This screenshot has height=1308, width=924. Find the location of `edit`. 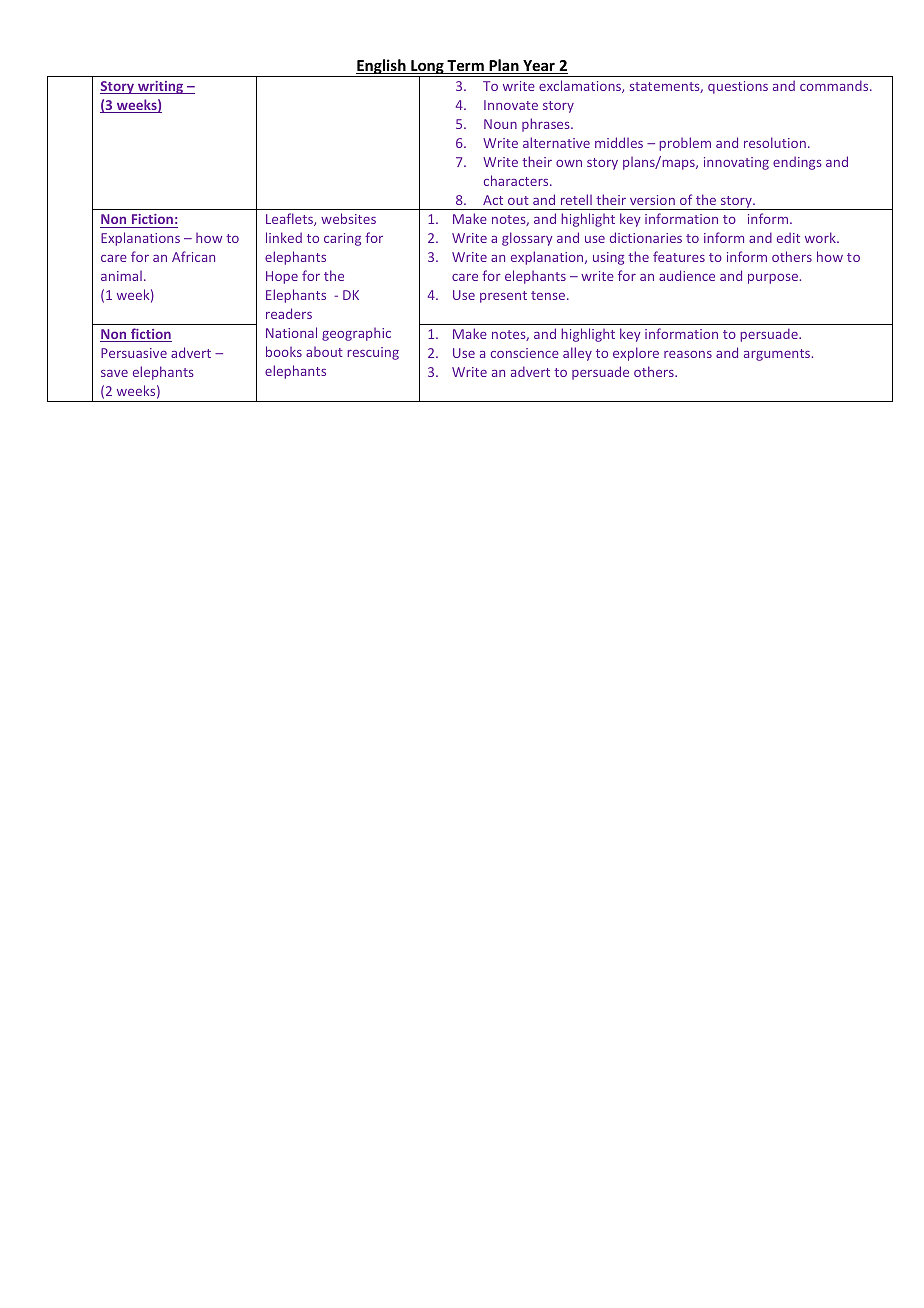

edit is located at coordinates (788, 237).
